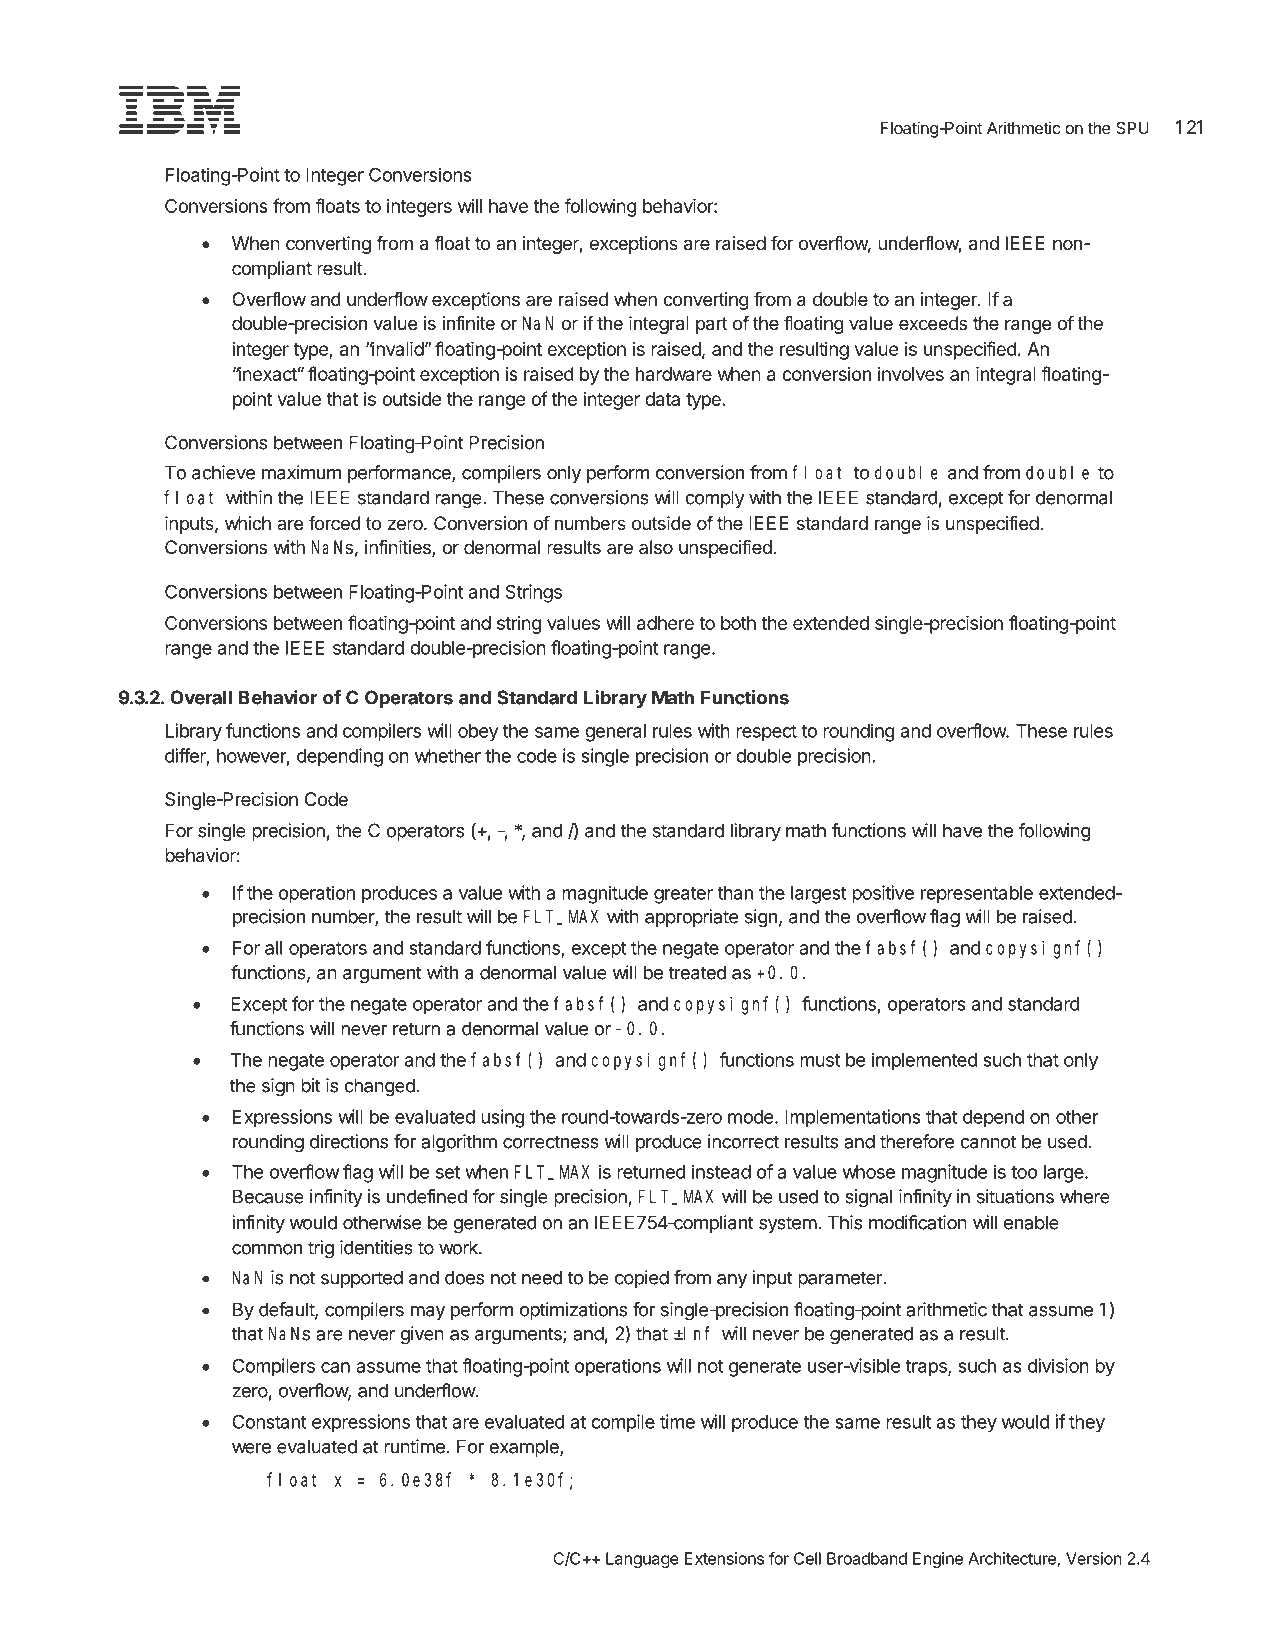  I want to click on exceeds, so click(933, 323).
